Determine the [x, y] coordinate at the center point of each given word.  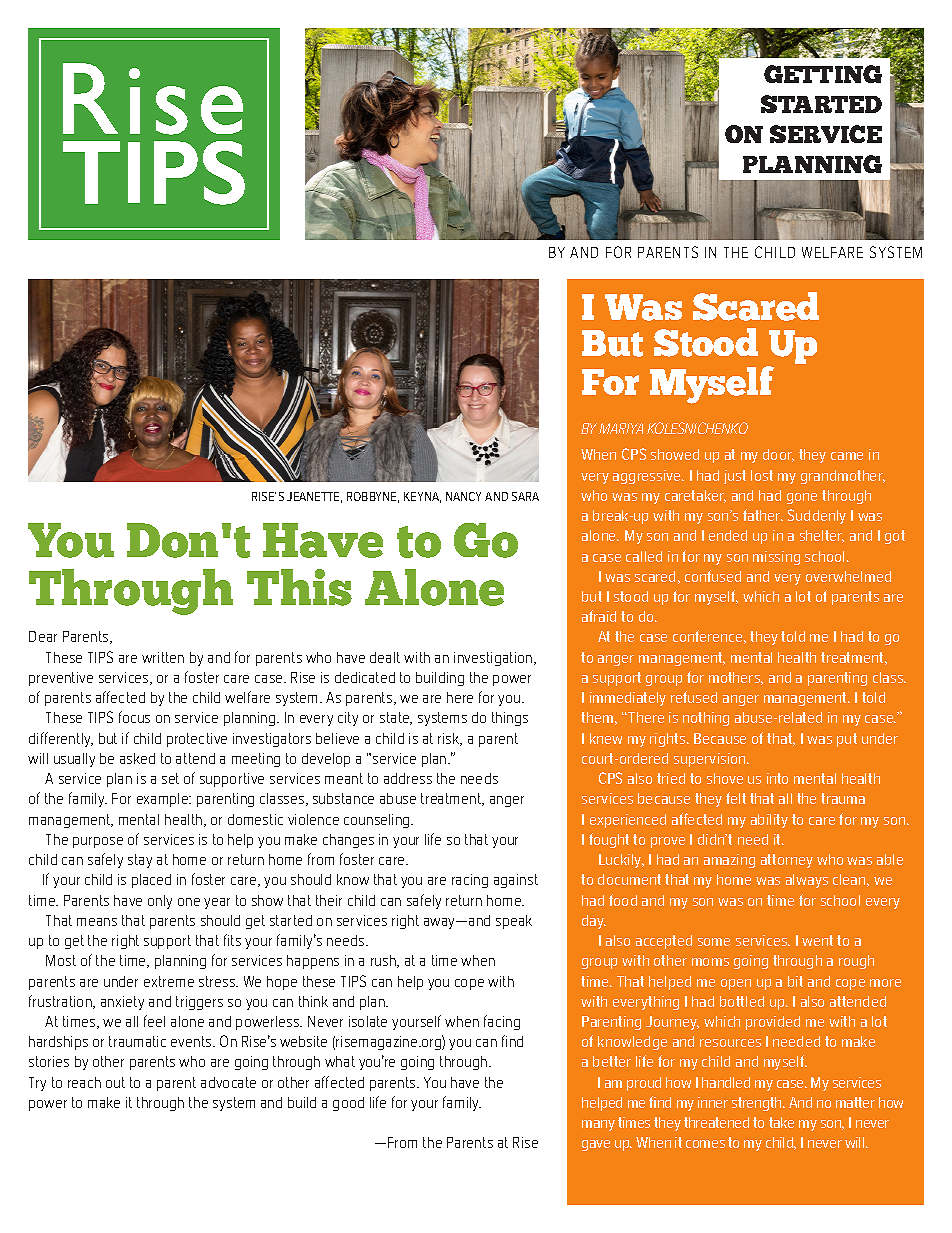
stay [140, 861]
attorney [787, 861]
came [847, 456]
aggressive [648, 477]
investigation [493, 659]
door [778, 455]
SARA [525, 496]
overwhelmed [848, 576]
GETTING [823, 74]
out [115, 1082]
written [163, 657]
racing [470, 881]
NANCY [463, 496]
